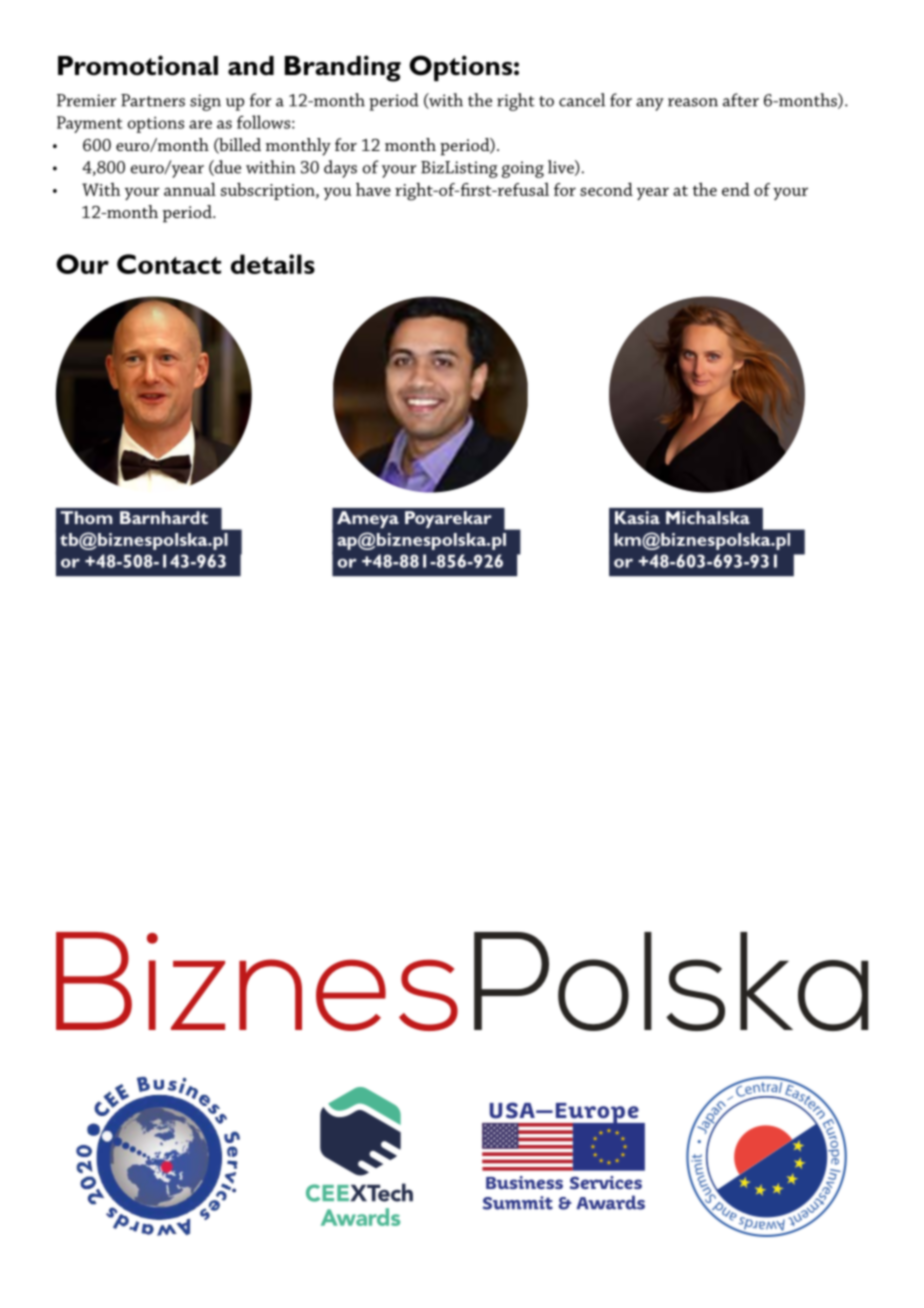  I want to click on any, so click(650, 104).
